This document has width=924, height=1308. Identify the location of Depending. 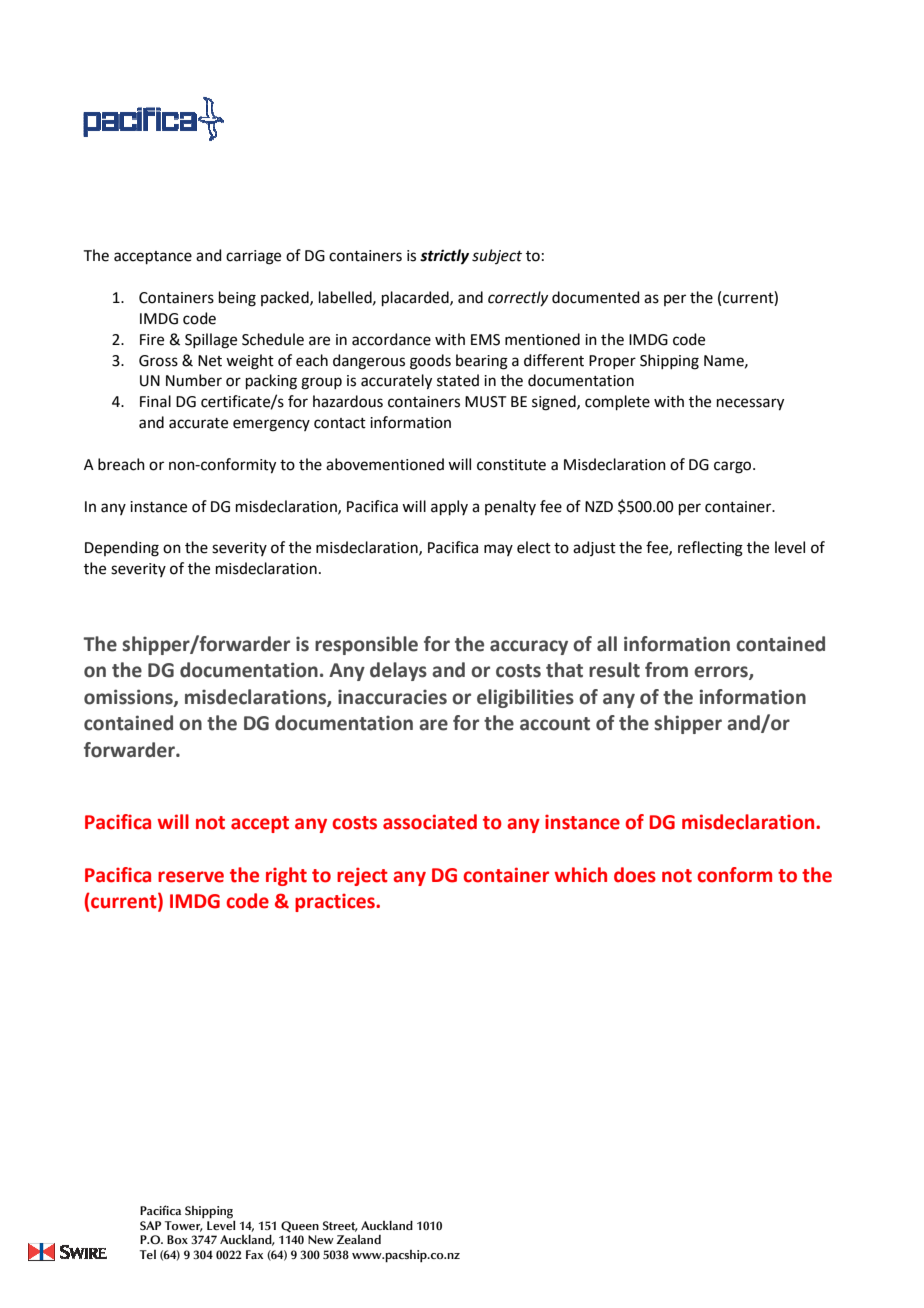
(122, 549).
